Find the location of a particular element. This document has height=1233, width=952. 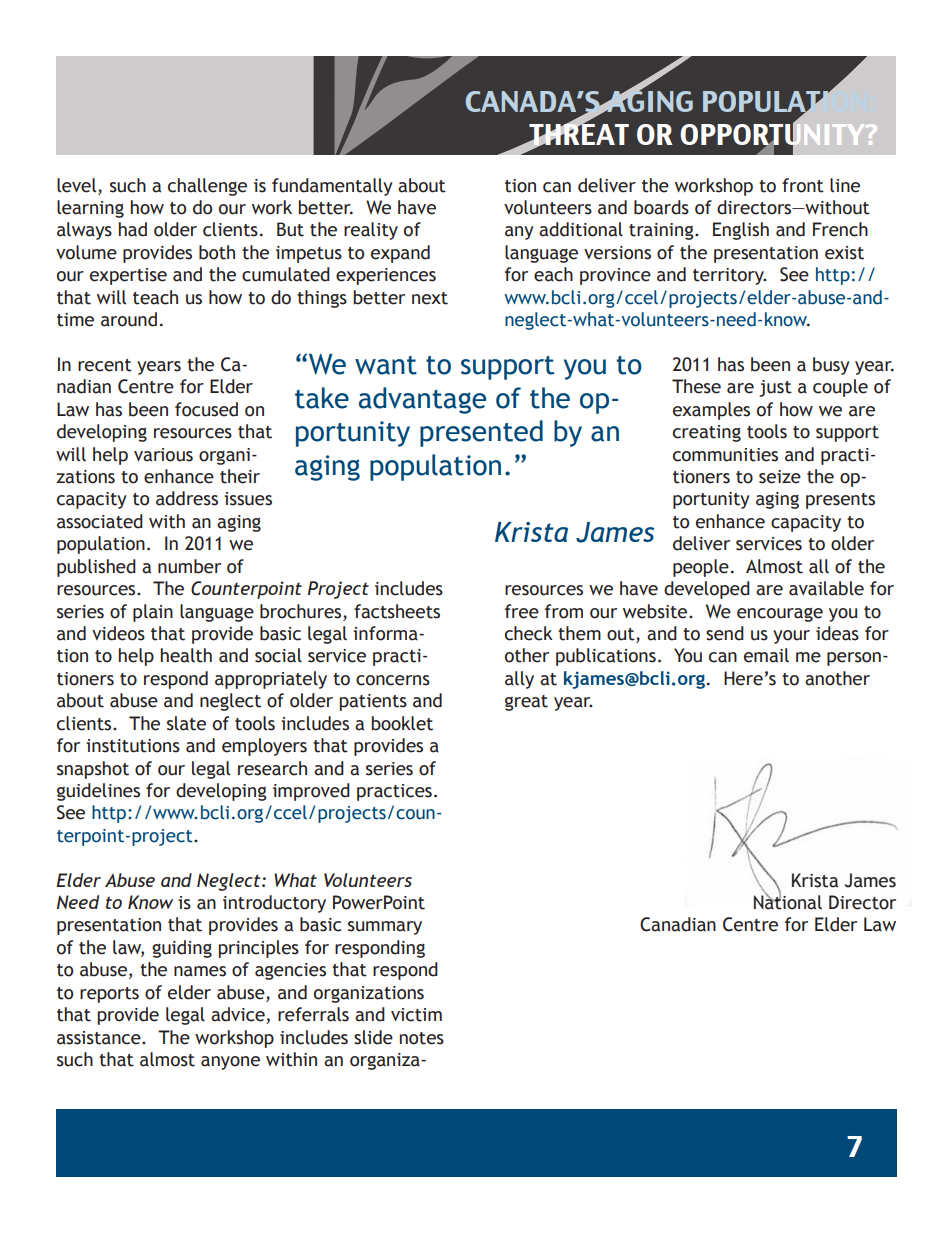

expand is located at coordinates (400, 254).
